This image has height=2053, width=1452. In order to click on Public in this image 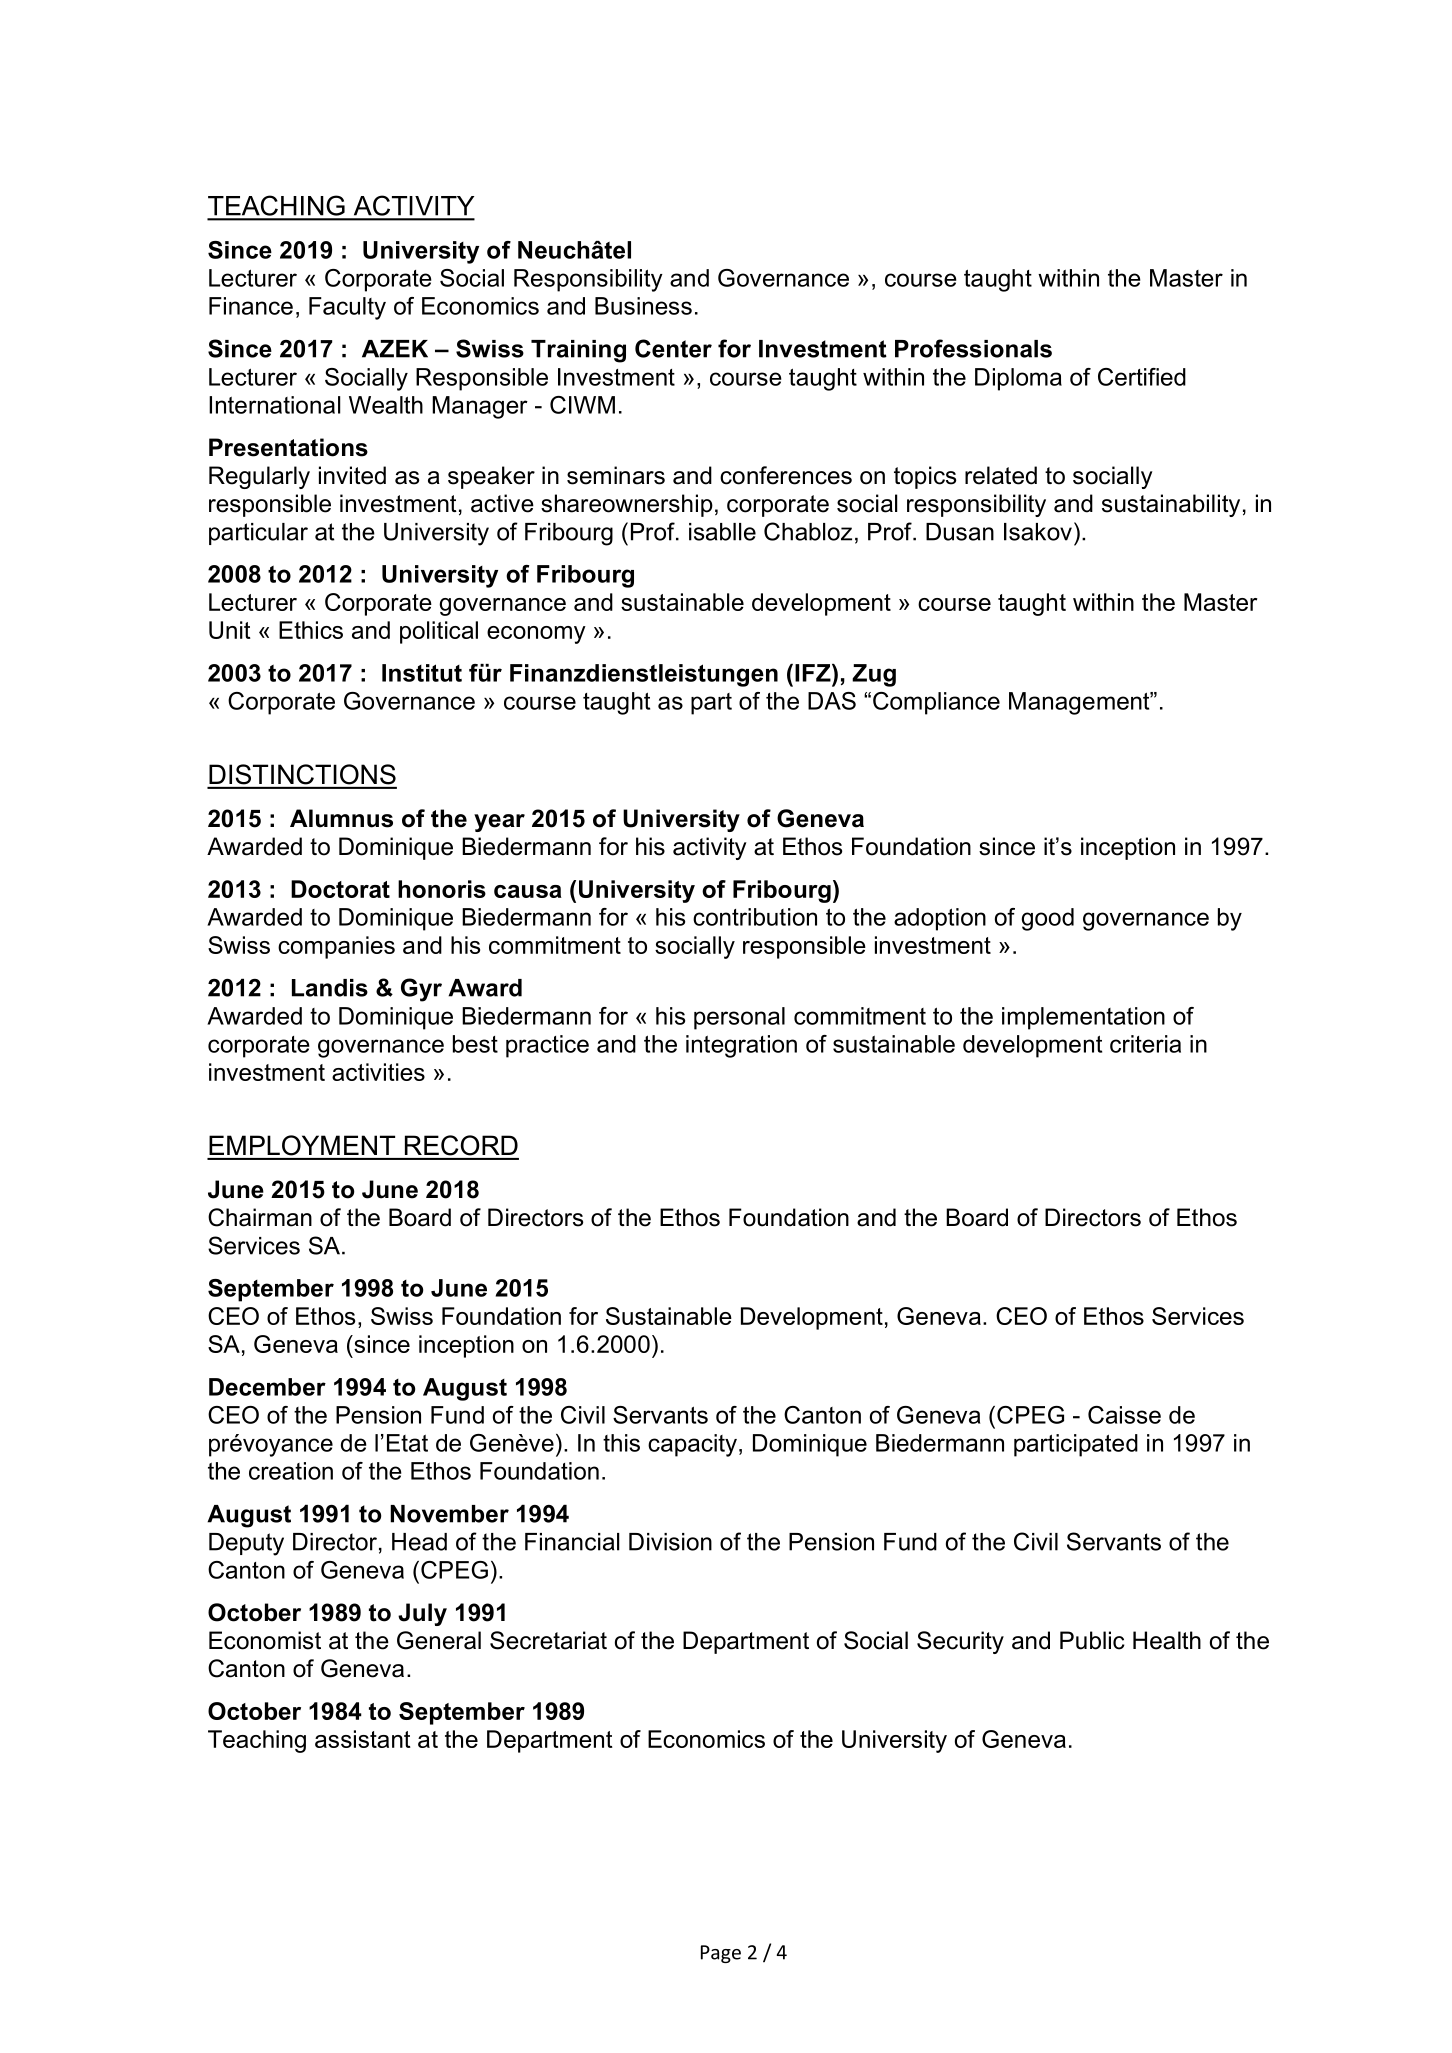, I will do `click(1092, 1640)`.
